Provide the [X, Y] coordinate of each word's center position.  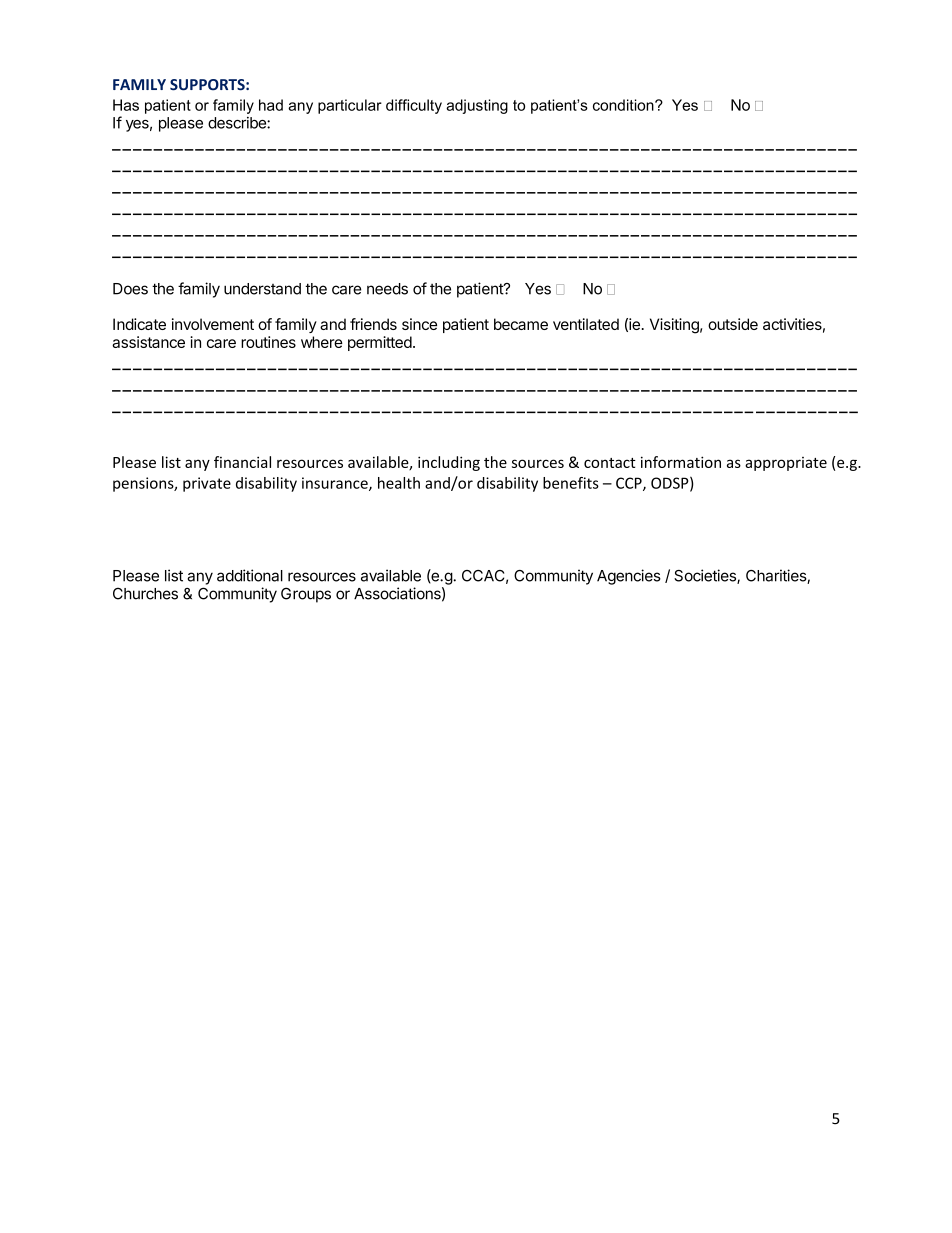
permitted [380, 343]
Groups [306, 595]
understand [262, 289]
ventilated [586, 324]
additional [250, 575]
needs [387, 289]
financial [242, 462]
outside [733, 324]
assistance [148, 342]
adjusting [477, 106]
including [449, 463]
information [681, 462]
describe [238, 123]
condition [624, 105]
